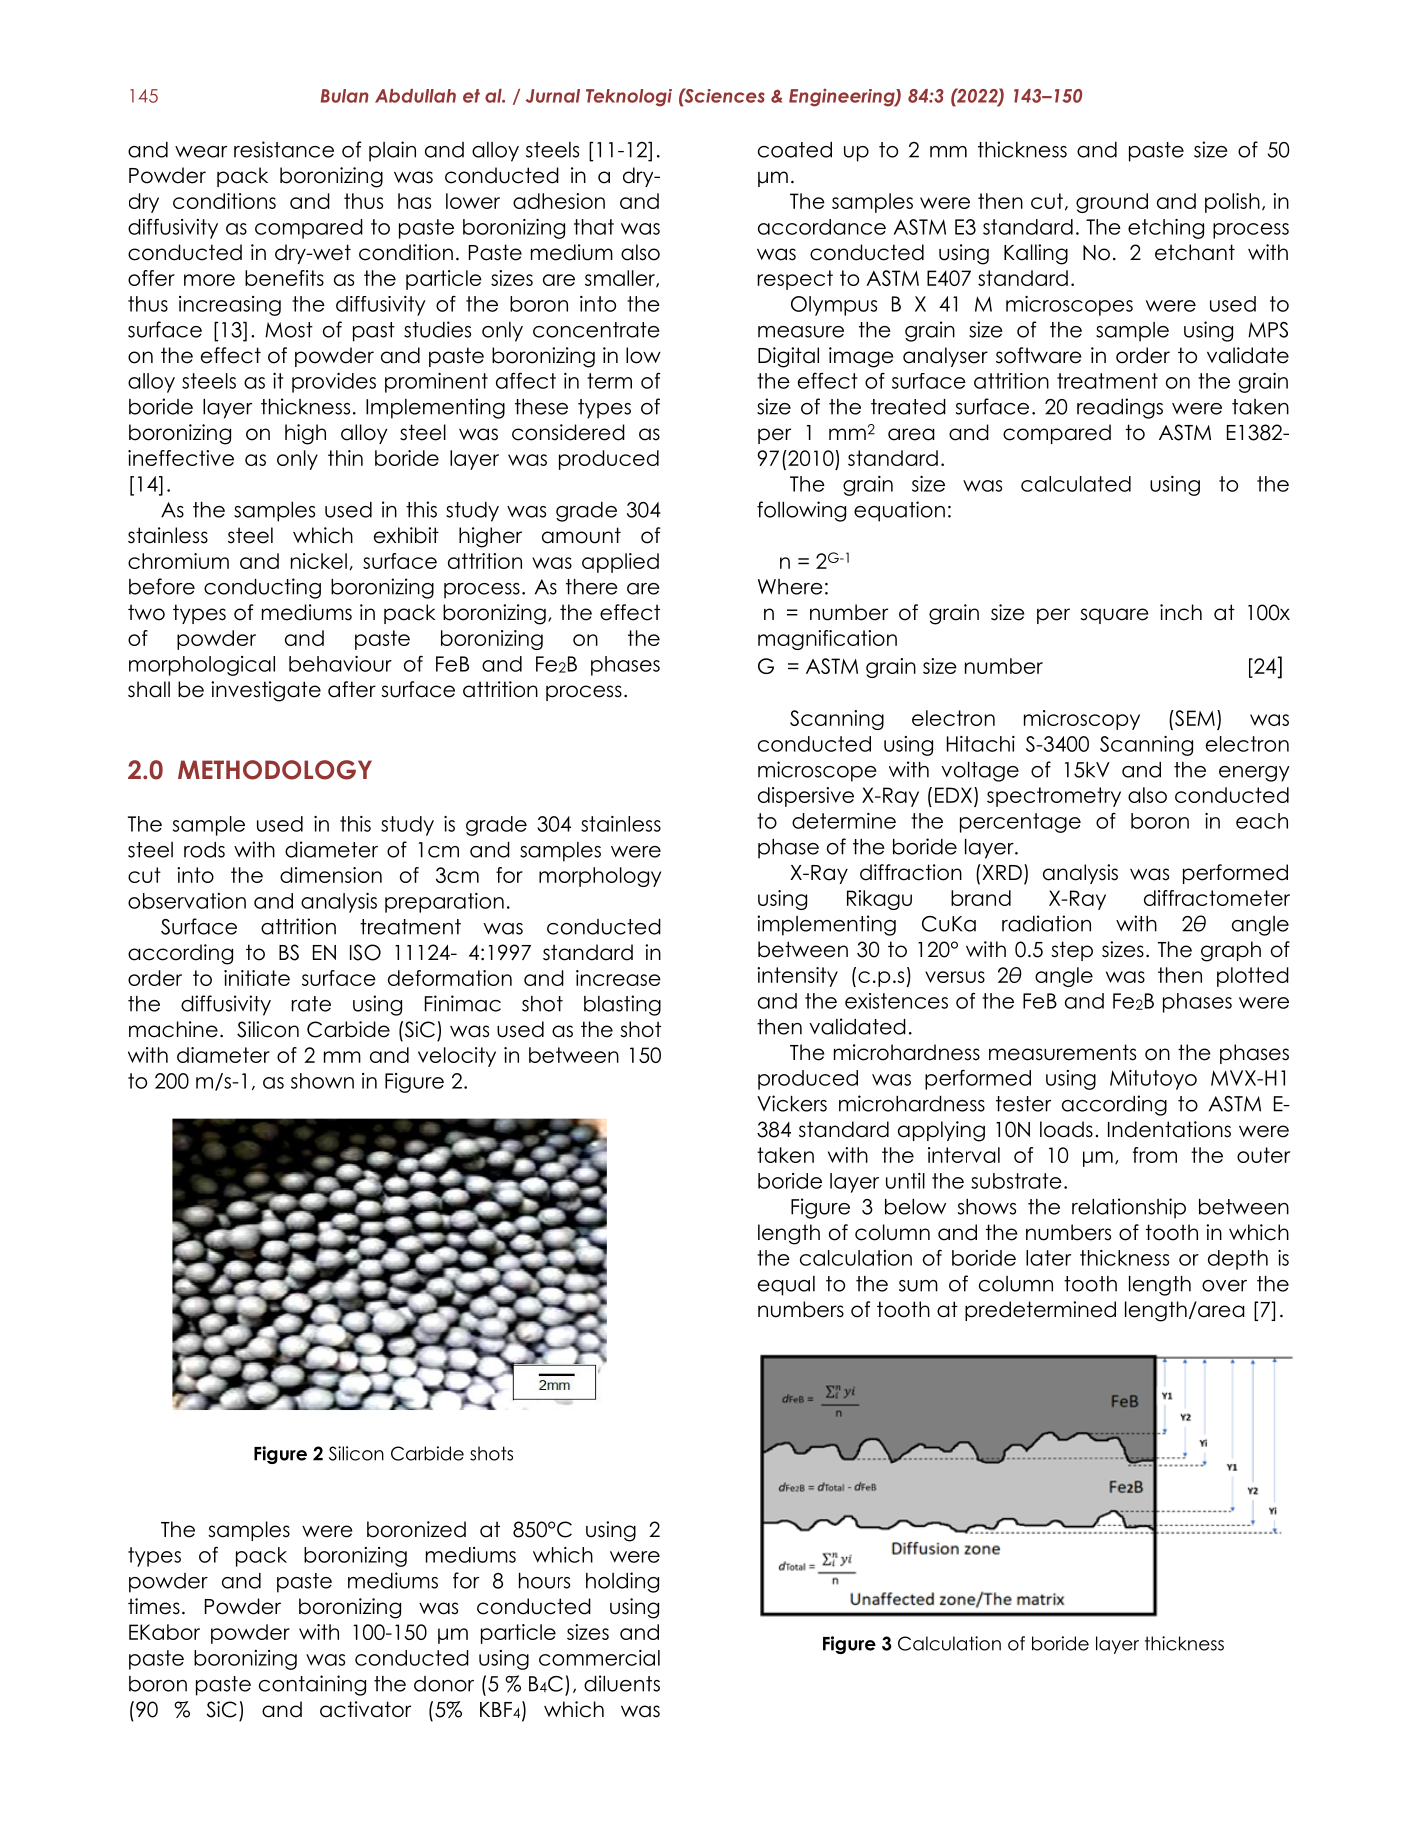 This screenshot has width=1426, height=1845. Describe the element at coordinates (1072, 951) in the screenshot. I see `step` at that location.
